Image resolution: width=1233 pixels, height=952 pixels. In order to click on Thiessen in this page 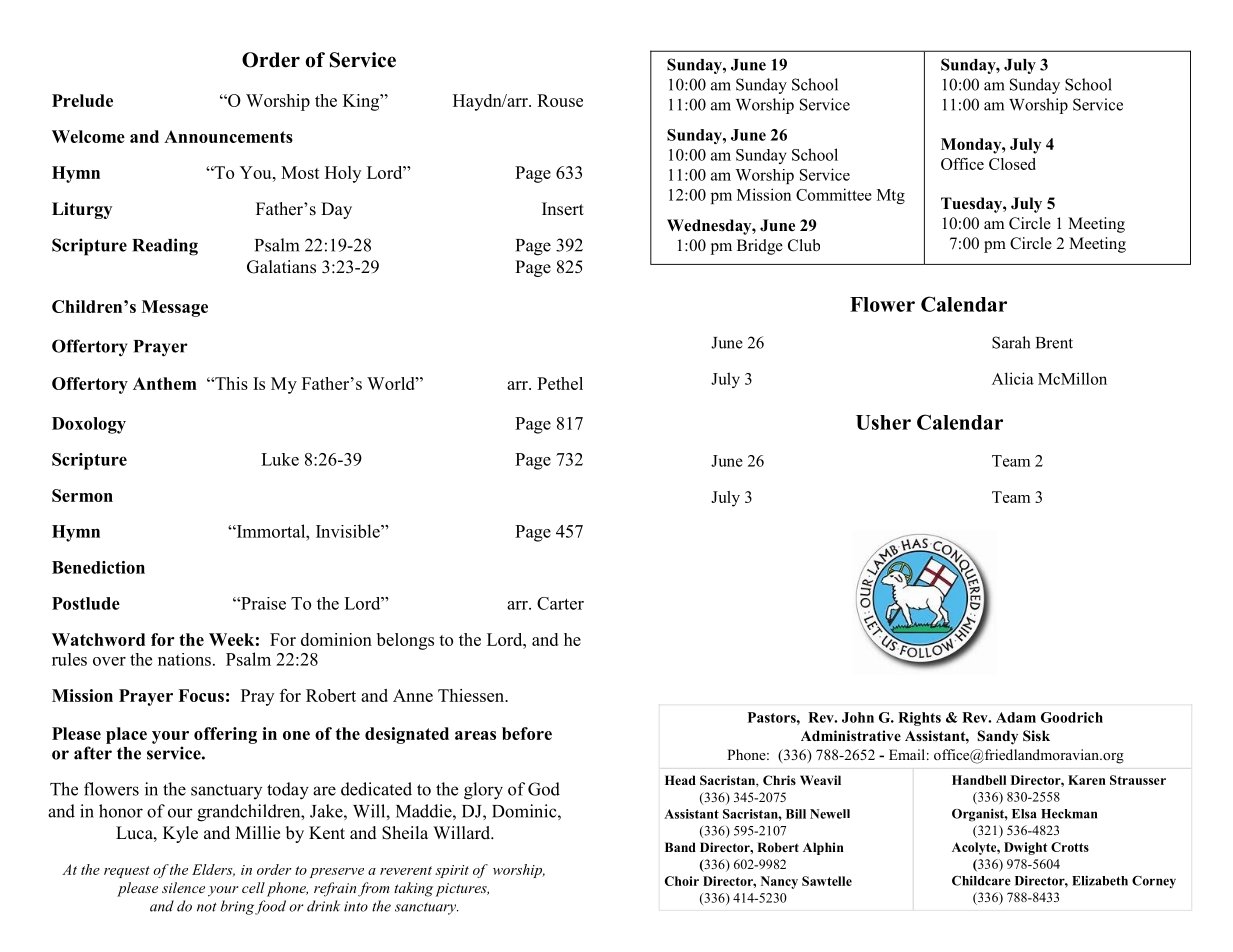, I will do `click(472, 695)`.
